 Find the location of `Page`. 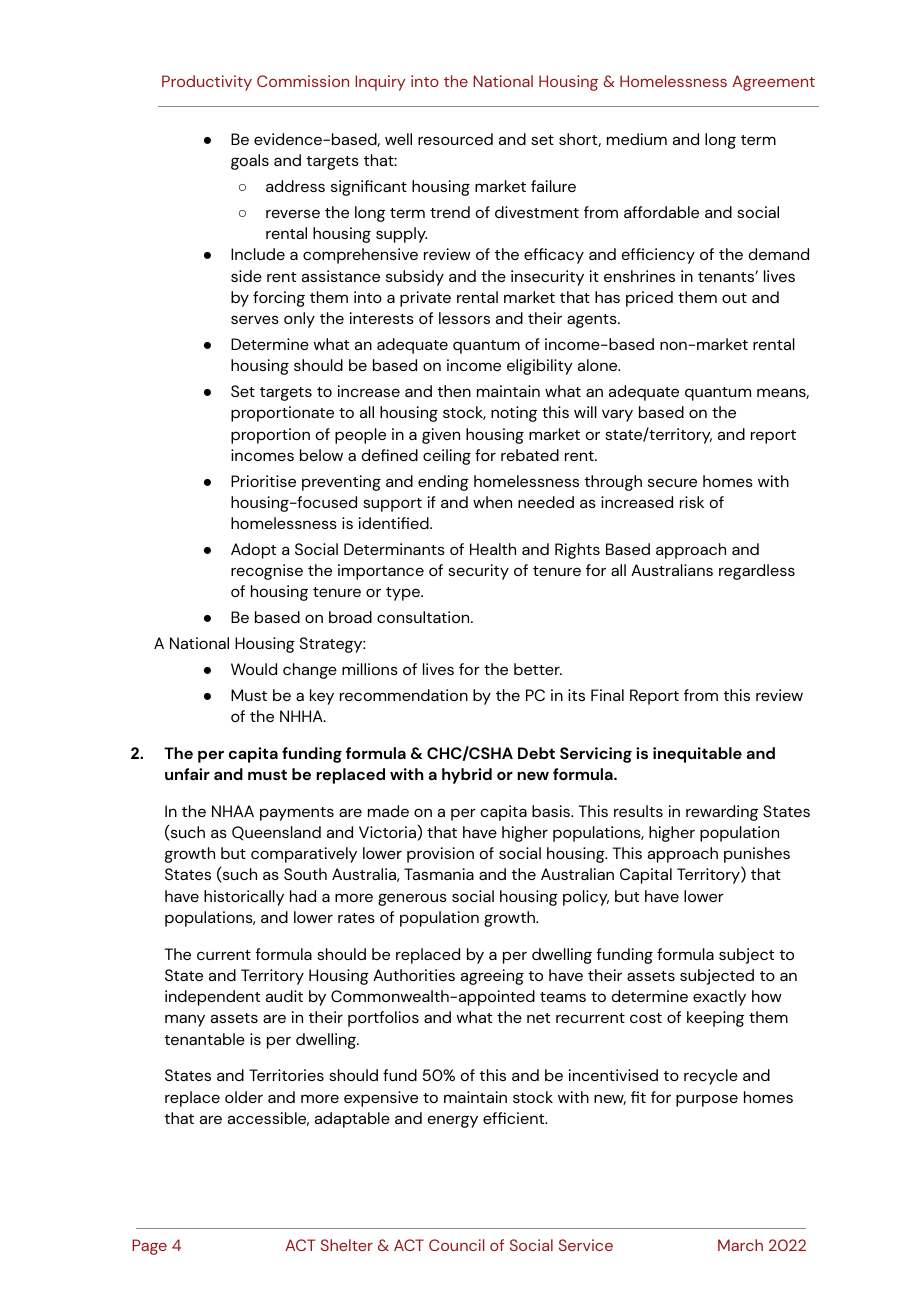

Page is located at coordinates (149, 1247).
